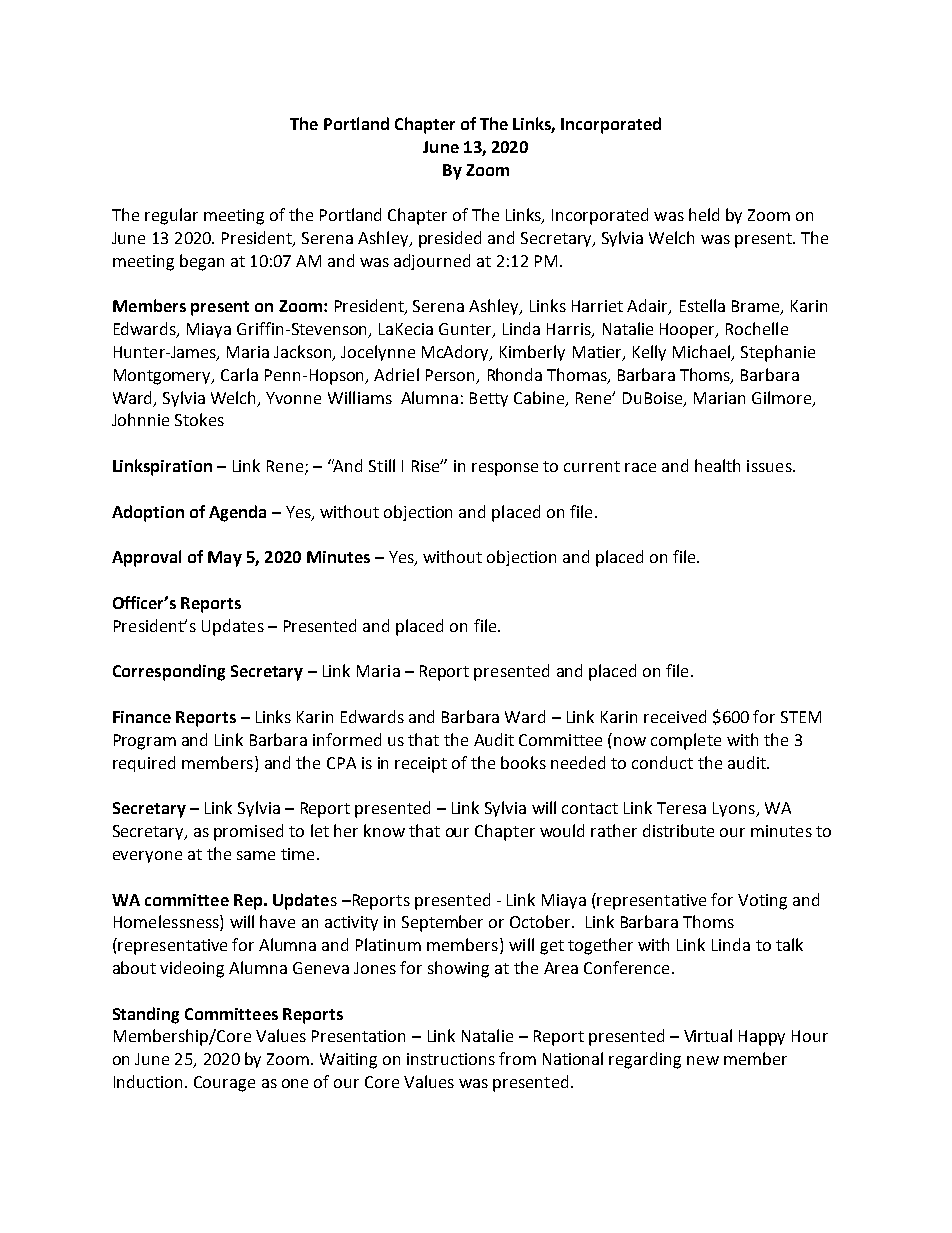 The height and width of the screenshot is (1233, 952). I want to click on Courage, so click(224, 1084).
